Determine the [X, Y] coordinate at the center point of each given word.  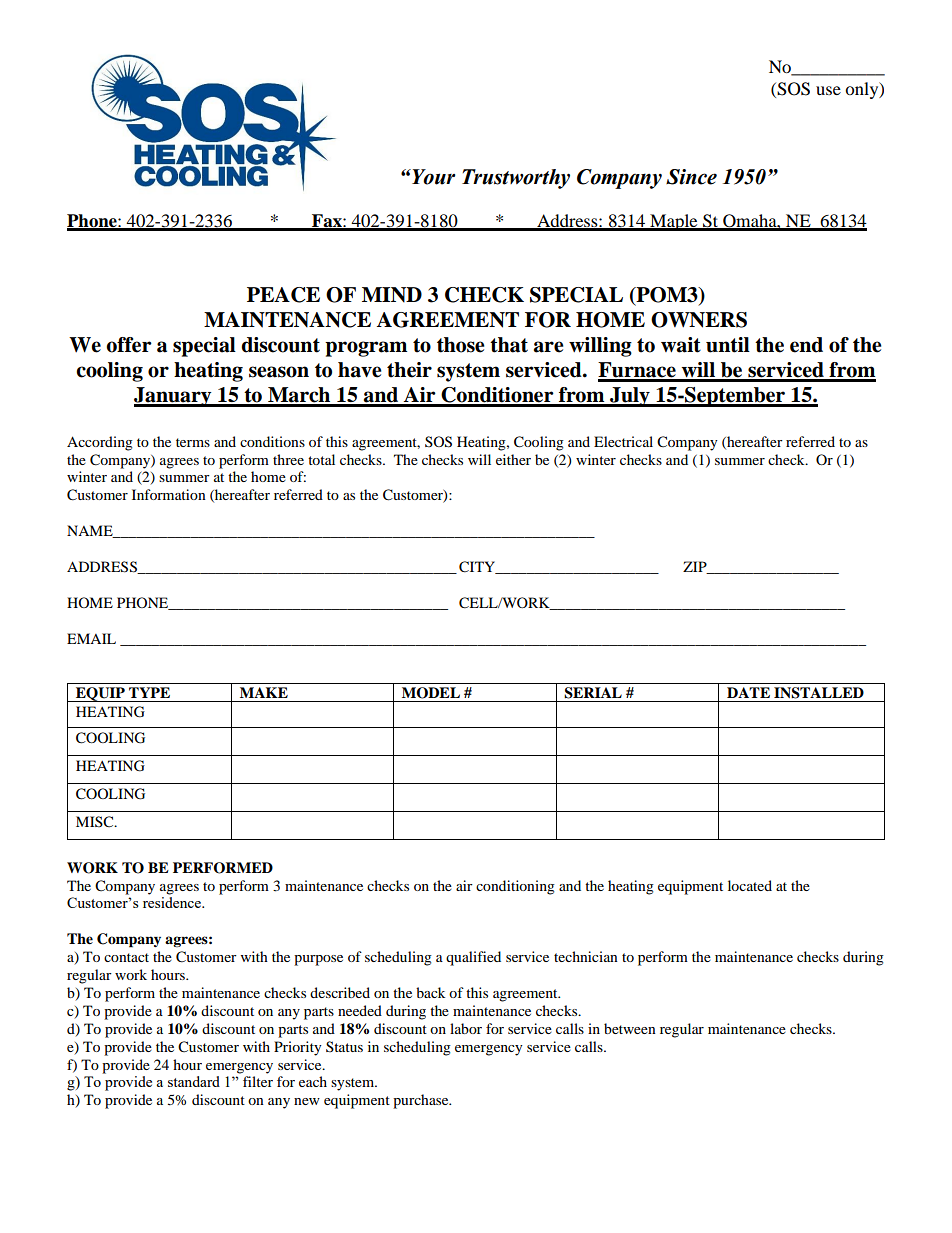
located [750, 885]
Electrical [623, 441]
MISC [96, 822]
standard [194, 1081]
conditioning [515, 887]
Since [691, 177]
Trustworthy [516, 179]
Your [432, 177]
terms [193, 442]
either [513, 459]
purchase [422, 1101]
